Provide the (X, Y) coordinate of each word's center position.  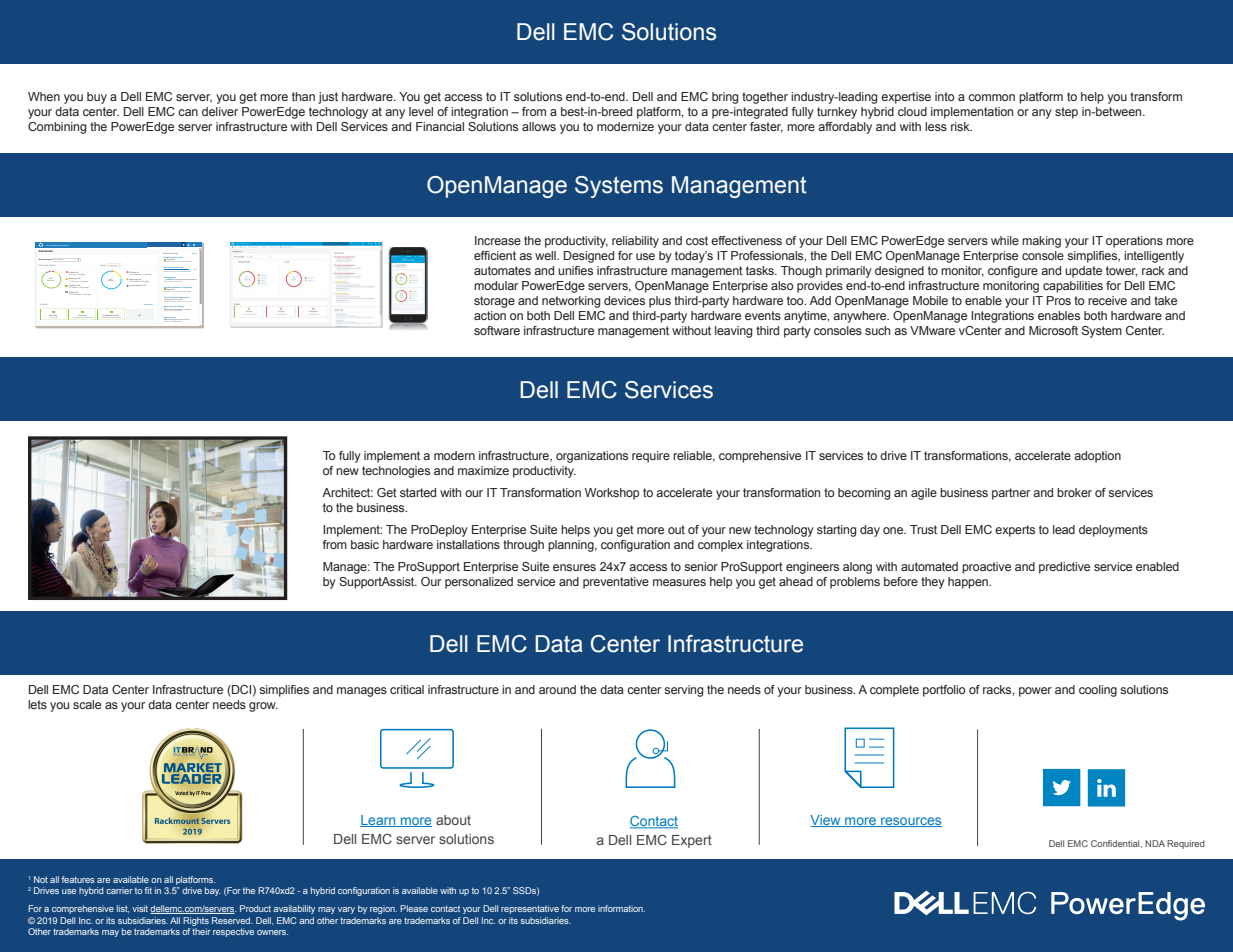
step (1066, 113)
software (497, 330)
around (557, 689)
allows (539, 126)
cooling (1098, 691)
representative (530, 909)
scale (87, 704)
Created (181, 308)
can (188, 112)
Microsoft (1053, 330)
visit (140, 908)
